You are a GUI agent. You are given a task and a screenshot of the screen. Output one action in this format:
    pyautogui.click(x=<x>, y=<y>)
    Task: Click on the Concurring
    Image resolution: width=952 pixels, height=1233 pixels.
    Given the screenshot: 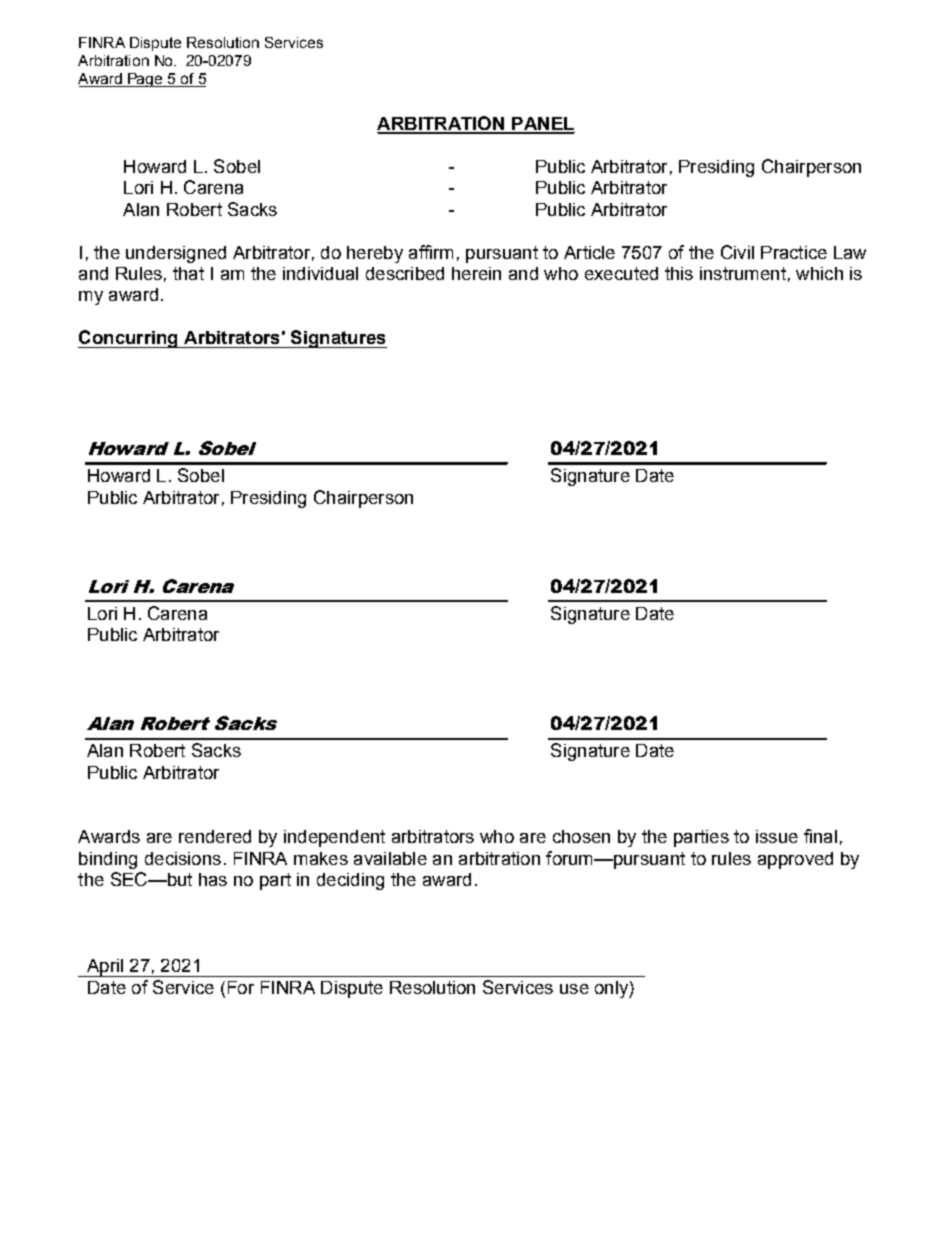 What is the action you would take?
    pyautogui.click(x=129, y=339)
